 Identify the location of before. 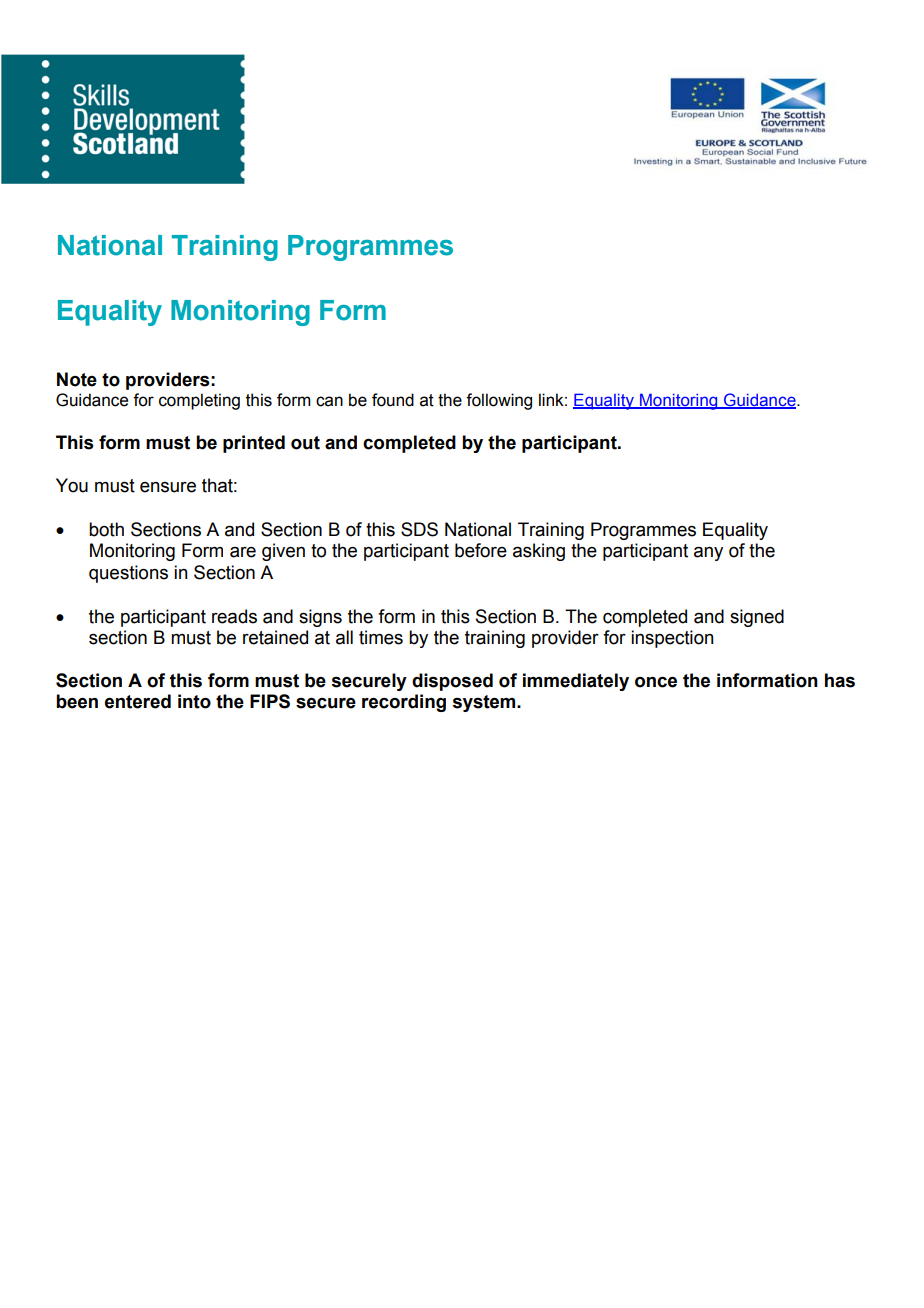
(481, 550).
